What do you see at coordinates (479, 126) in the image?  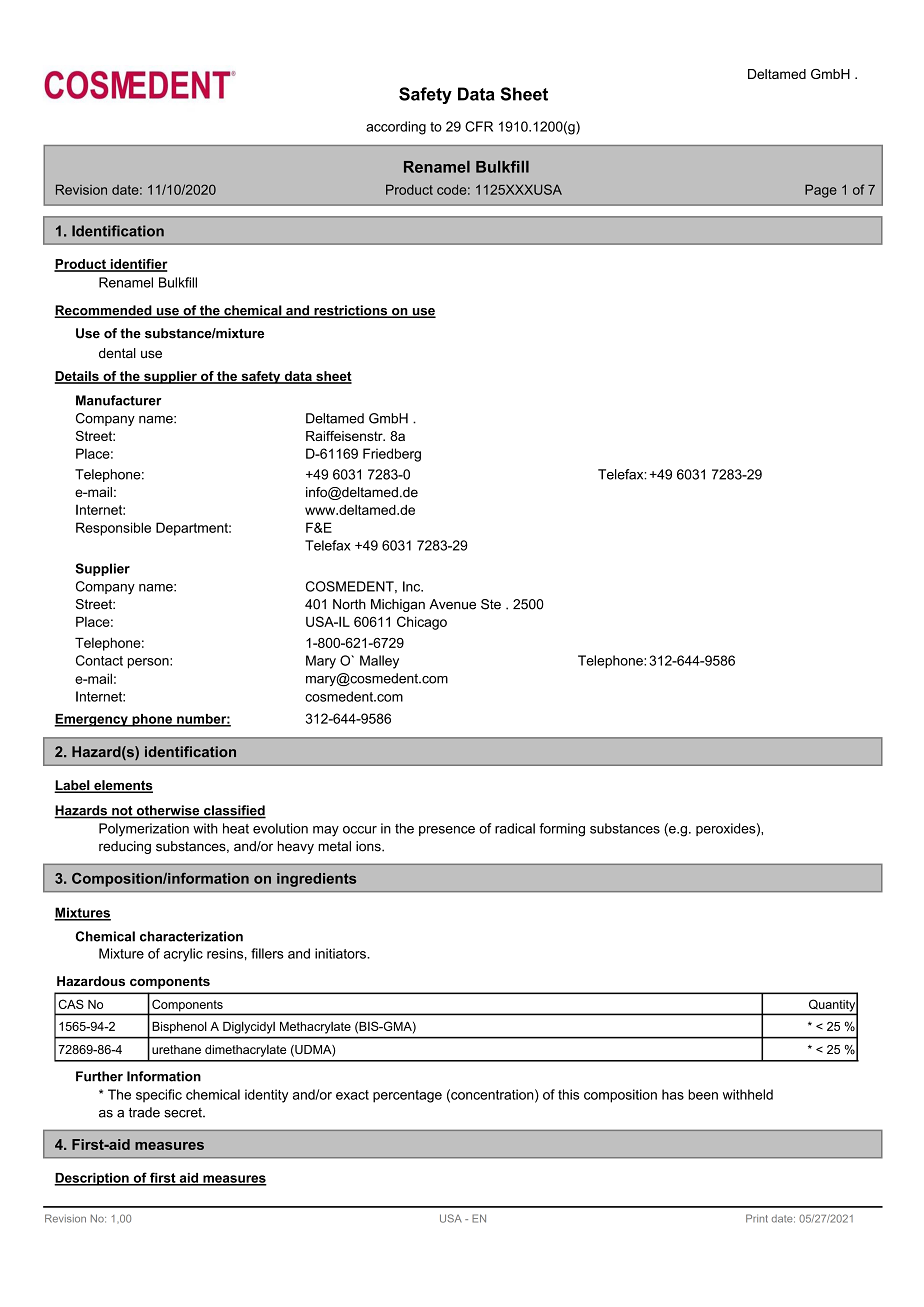 I see `CFR` at bounding box center [479, 126].
